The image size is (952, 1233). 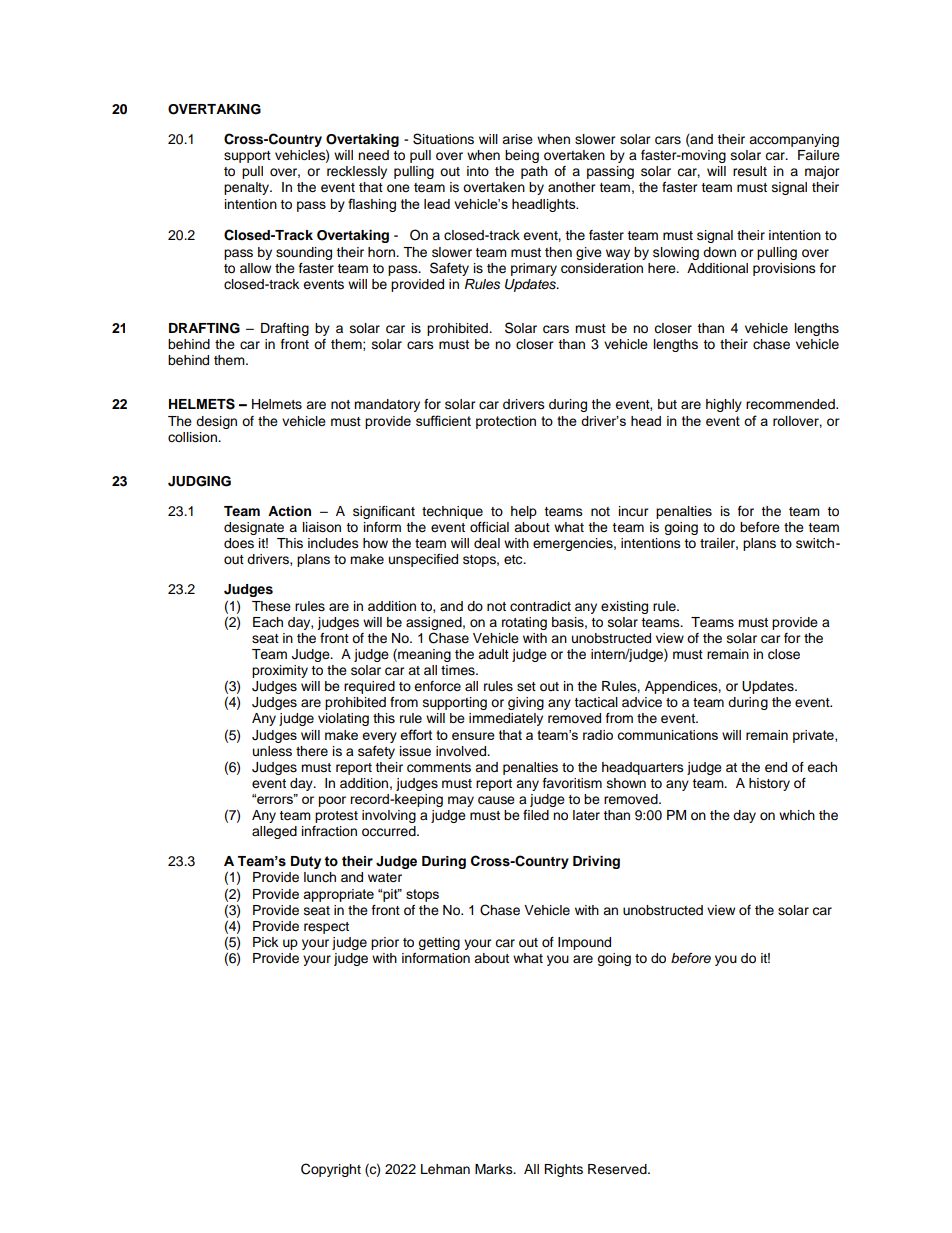 I want to click on being, so click(x=522, y=156).
